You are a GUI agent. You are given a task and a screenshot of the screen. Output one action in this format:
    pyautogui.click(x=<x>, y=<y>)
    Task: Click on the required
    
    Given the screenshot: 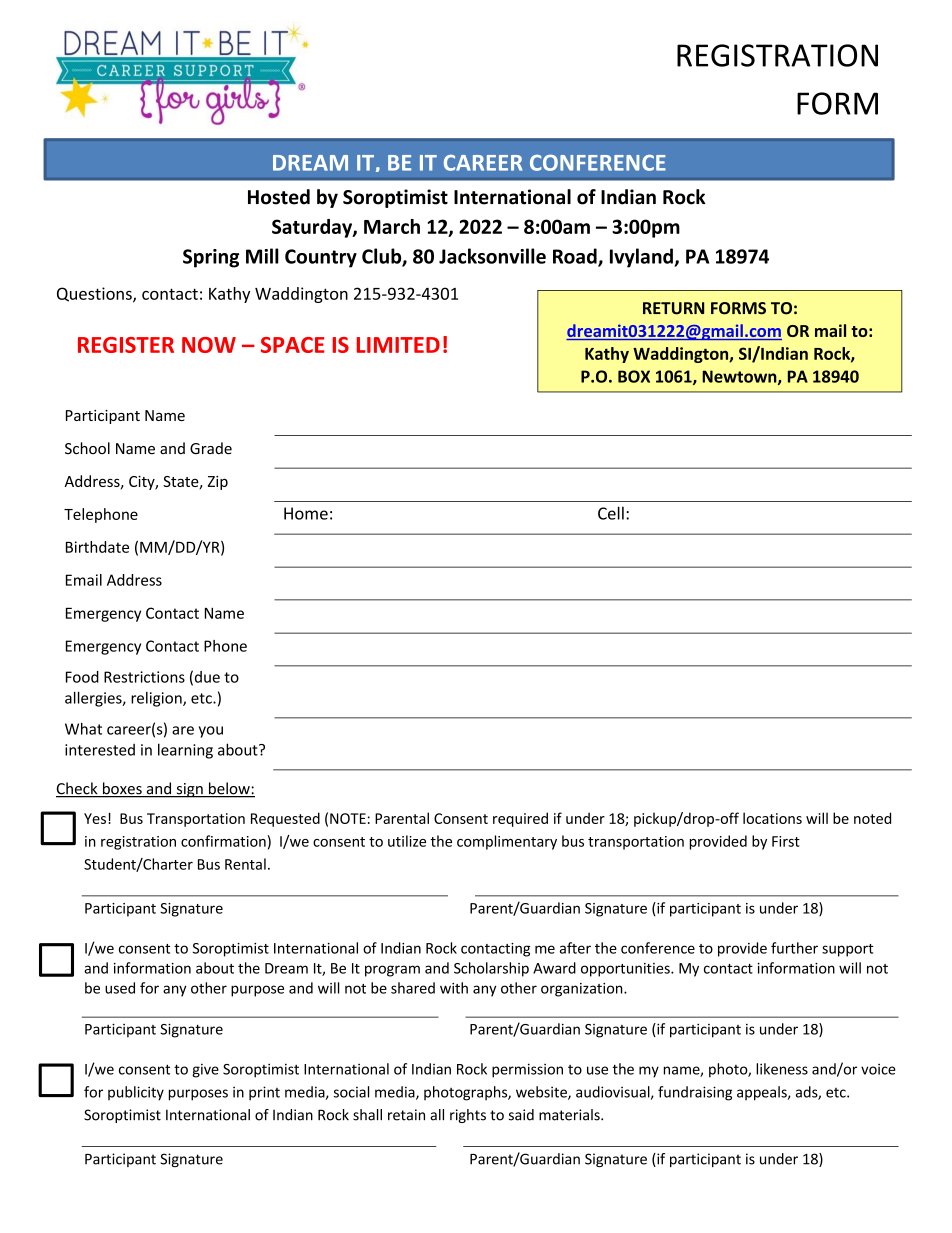 What is the action you would take?
    pyautogui.click(x=520, y=819)
